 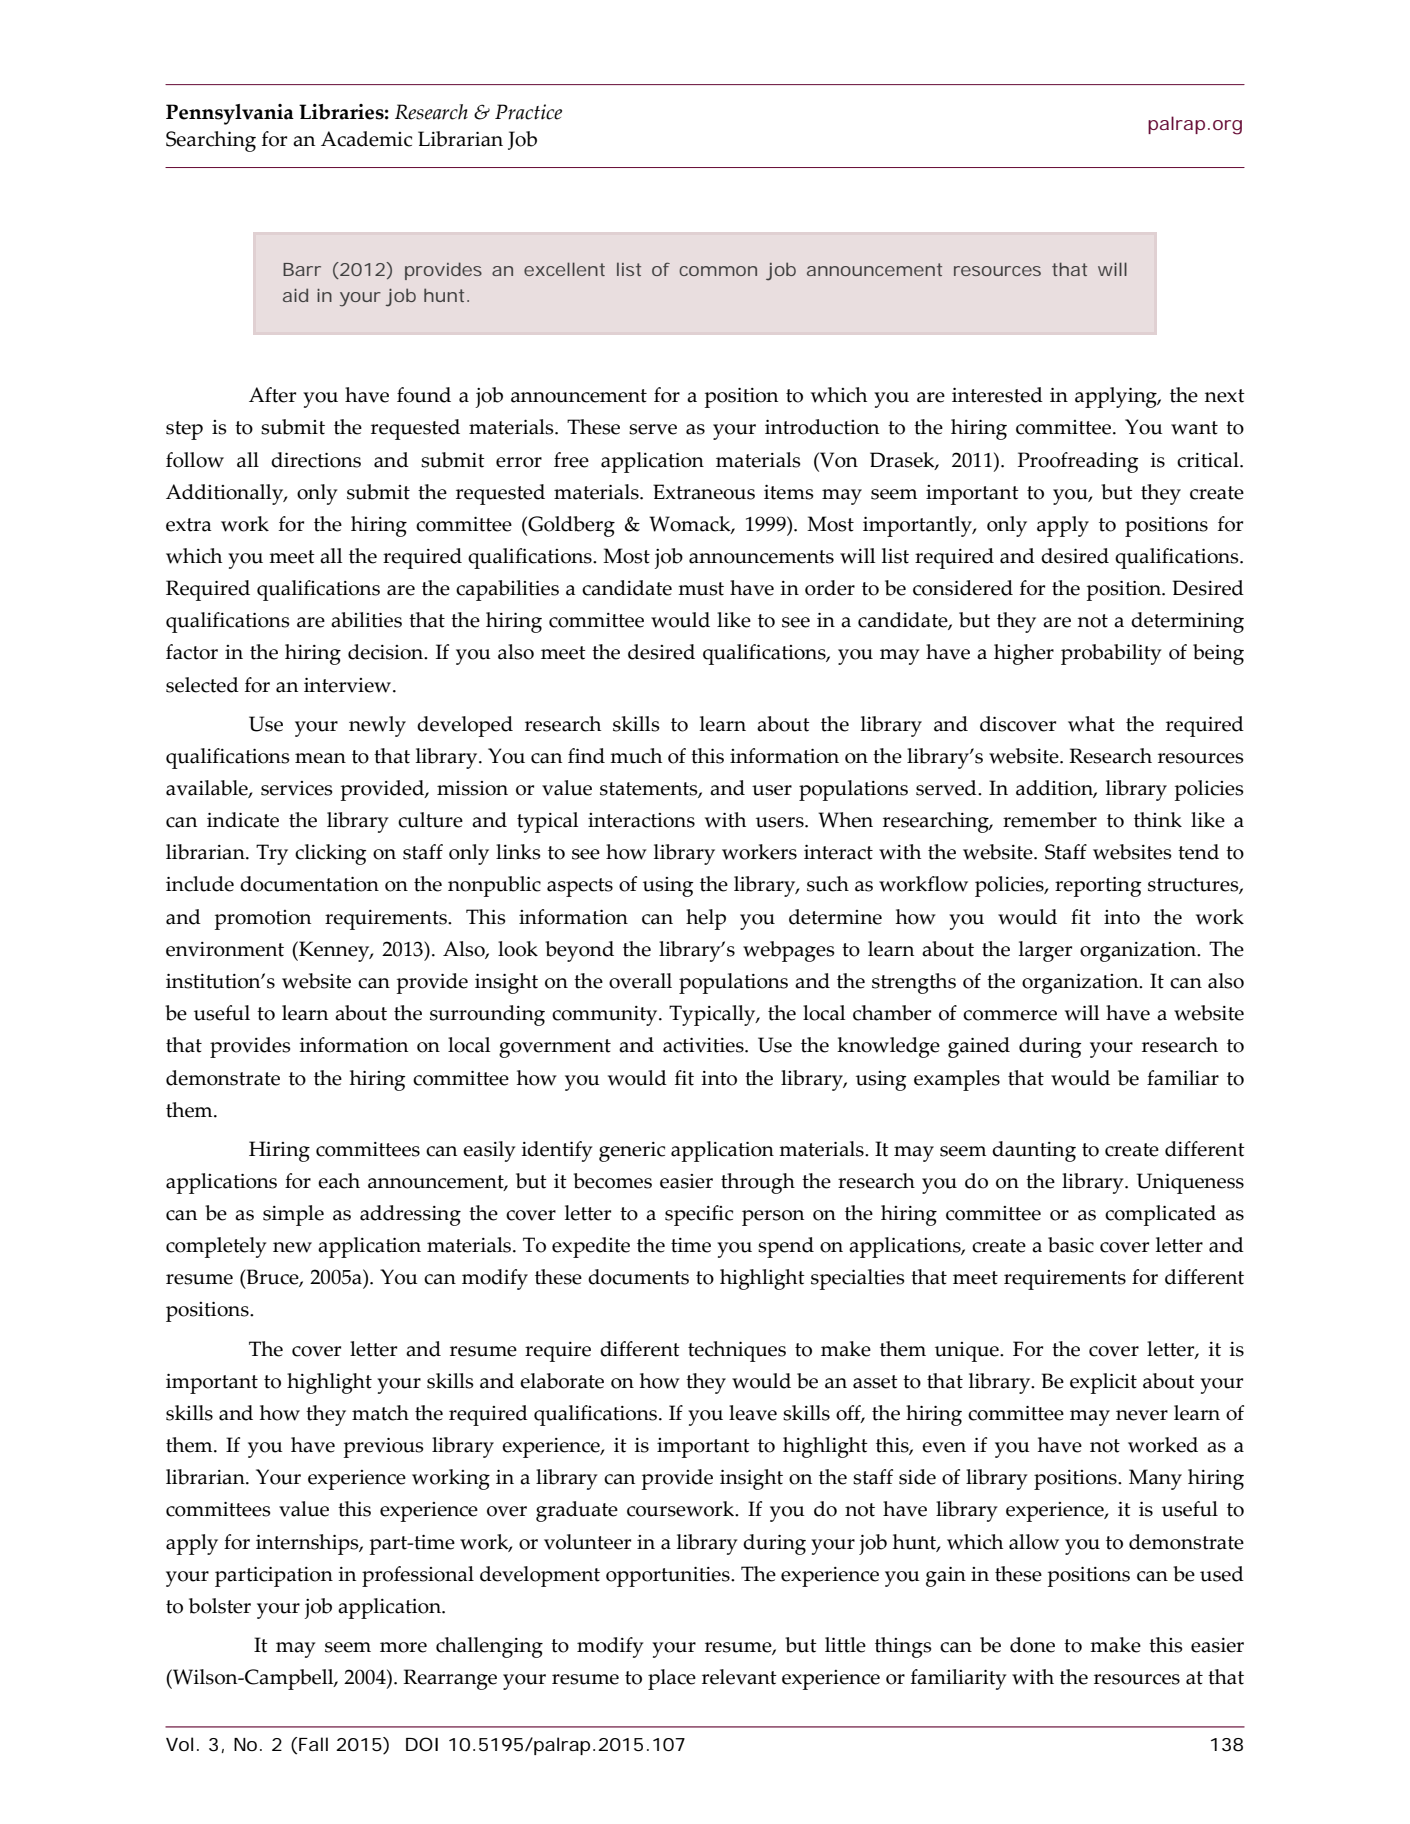 What do you see at coordinates (313, 1744) in the screenshot?
I see `Fall` at bounding box center [313, 1744].
